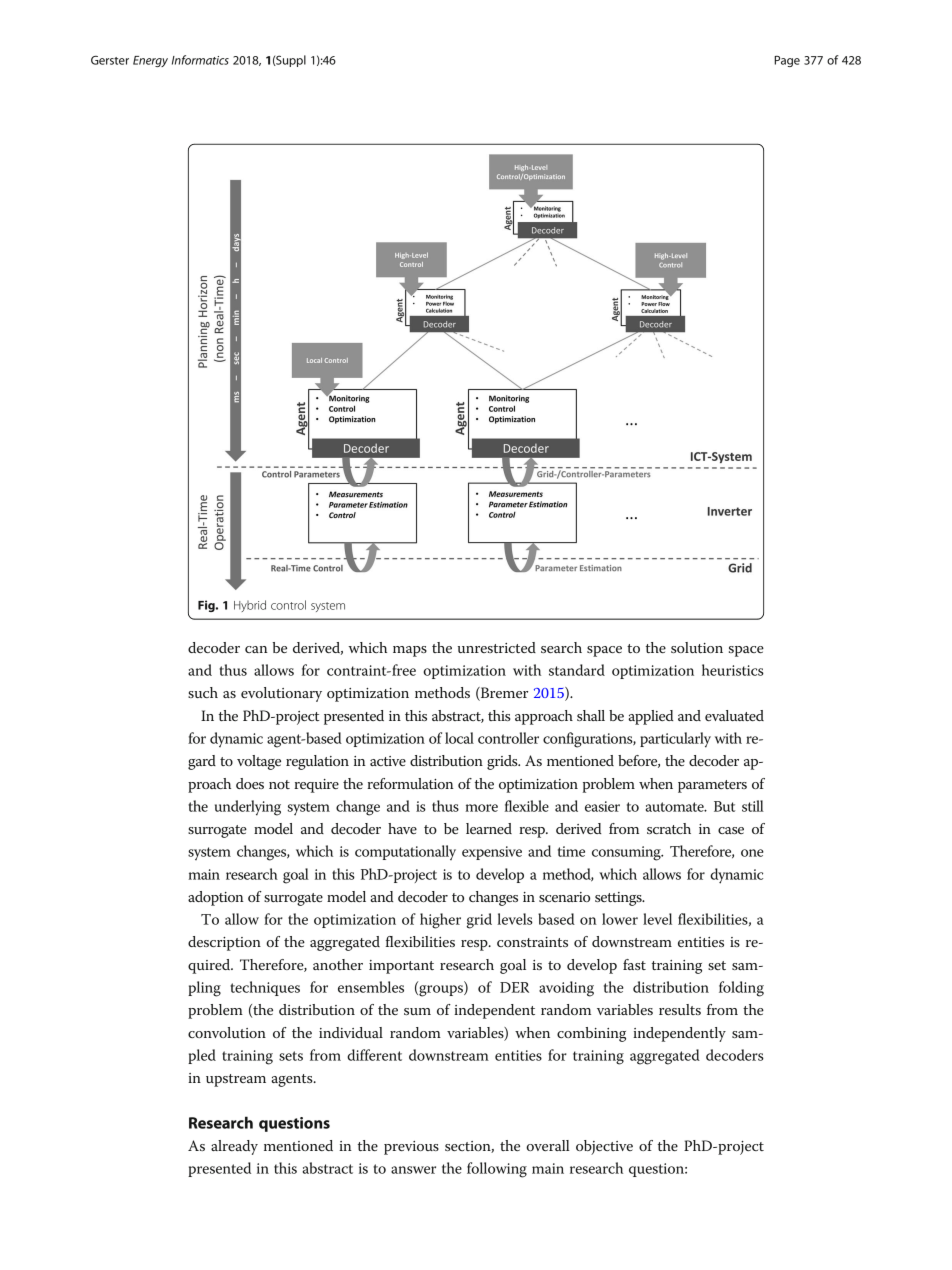 Image resolution: width=952 pixels, height=1270 pixels. I want to click on following, so click(497, 1170).
